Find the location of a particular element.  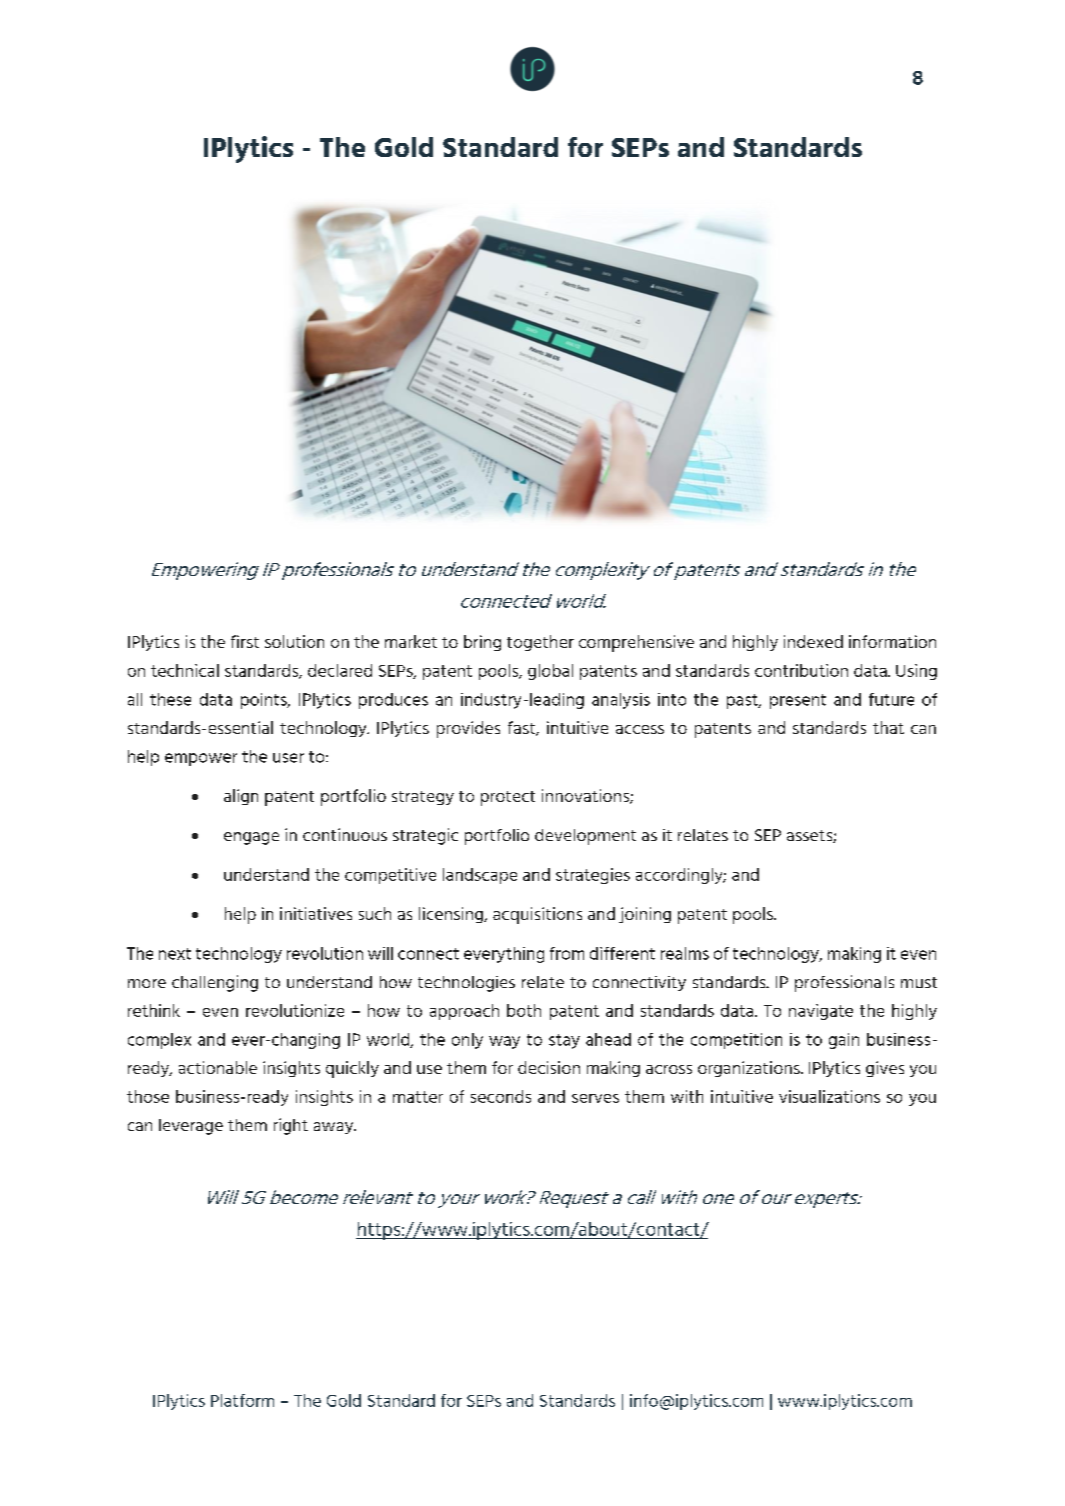

away is located at coordinates (335, 1128).
